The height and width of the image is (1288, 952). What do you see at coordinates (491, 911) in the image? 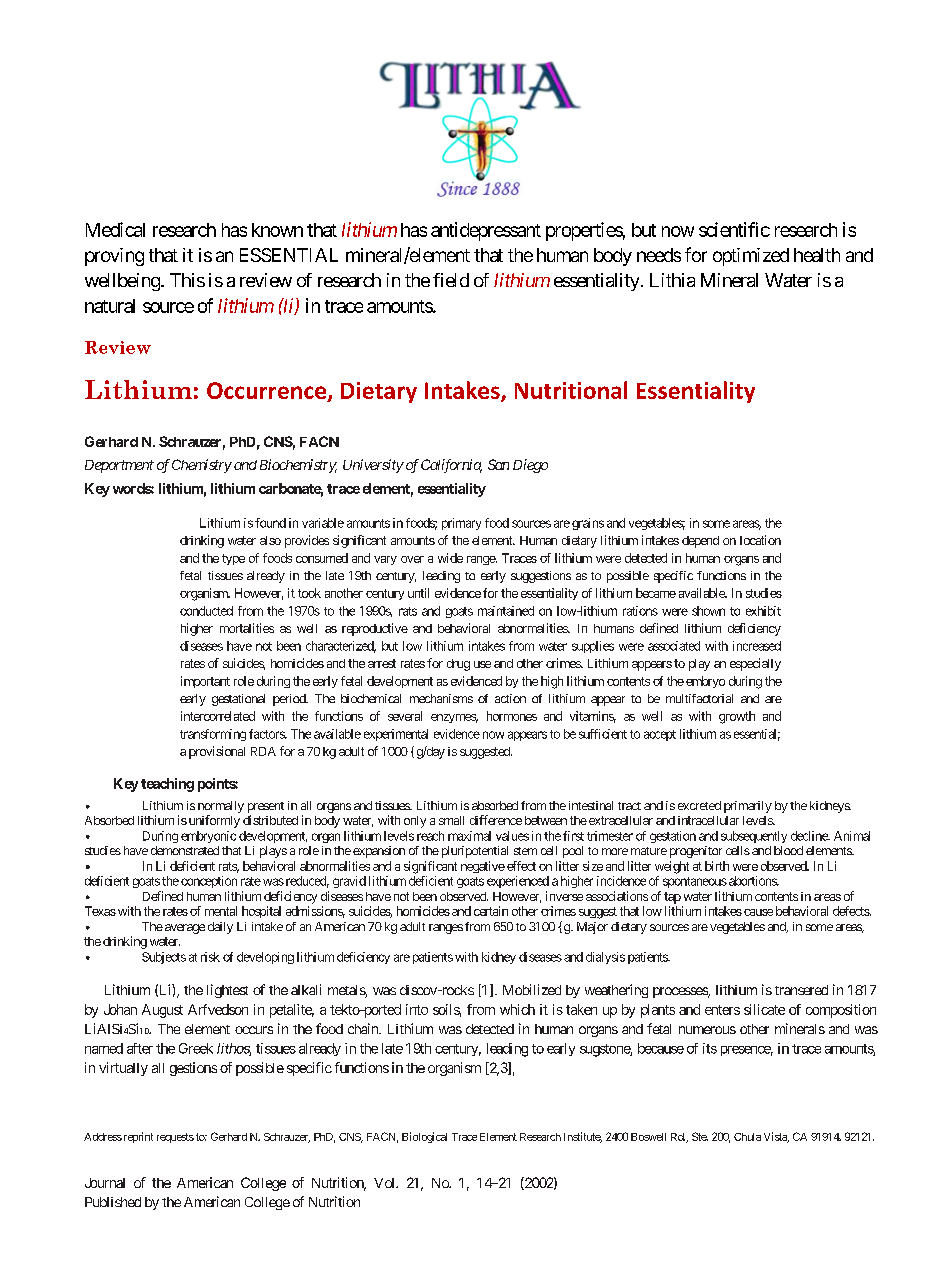
I see `certain` at bounding box center [491, 911].
